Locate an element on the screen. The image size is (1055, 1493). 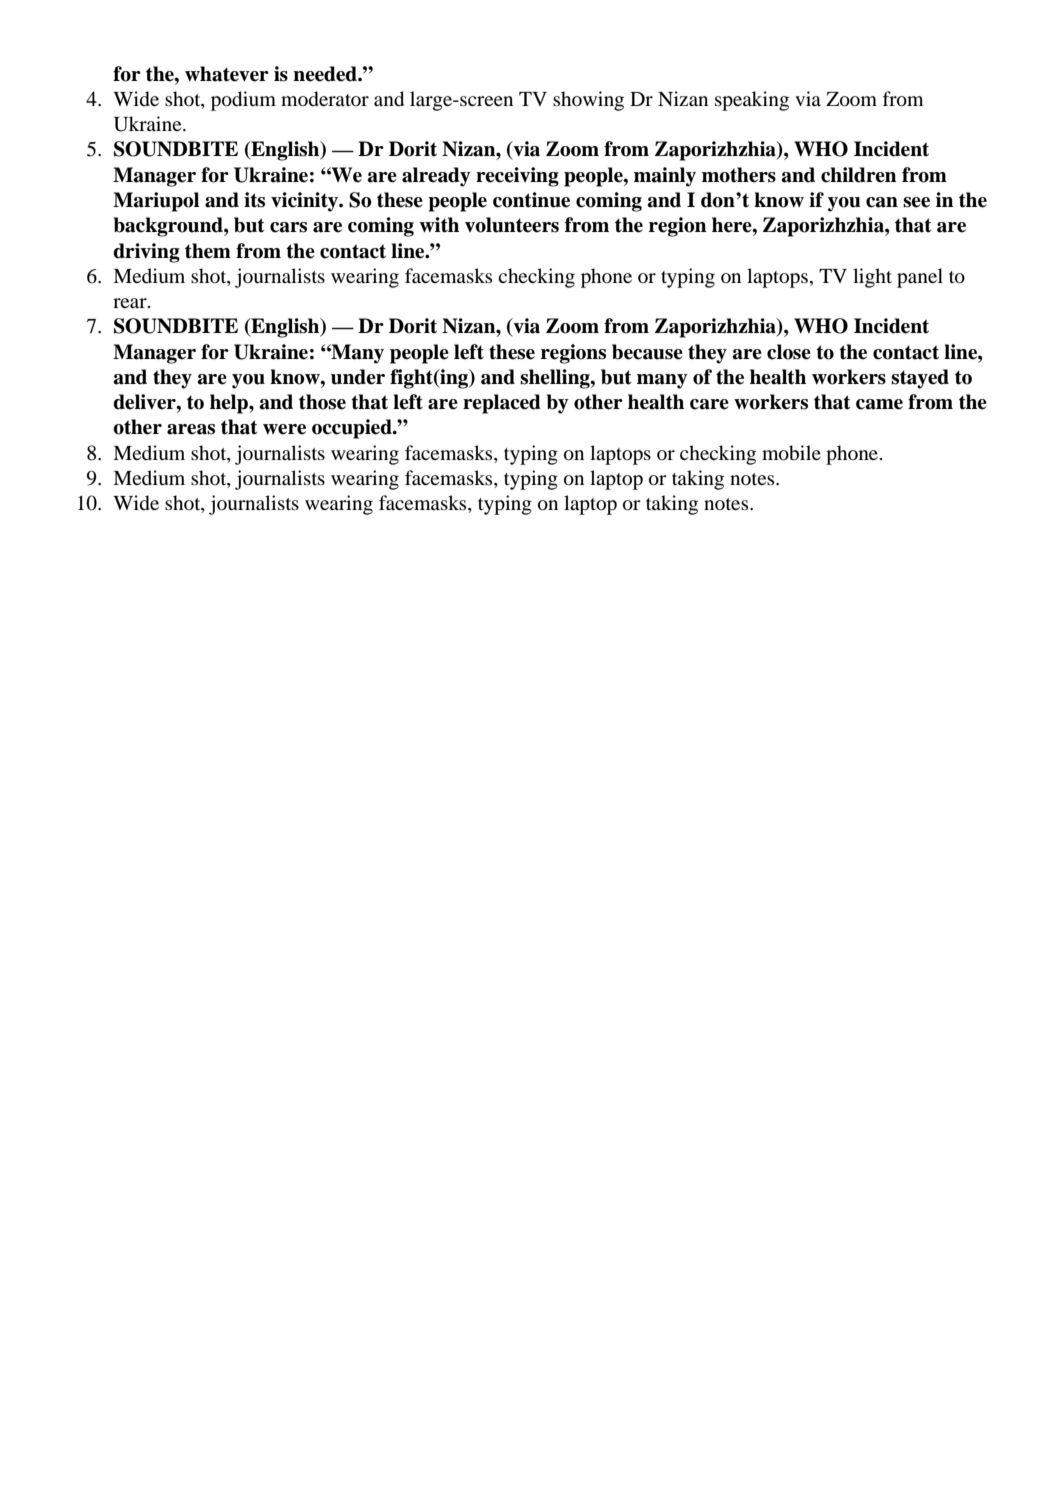
them is located at coordinates (208, 251).
